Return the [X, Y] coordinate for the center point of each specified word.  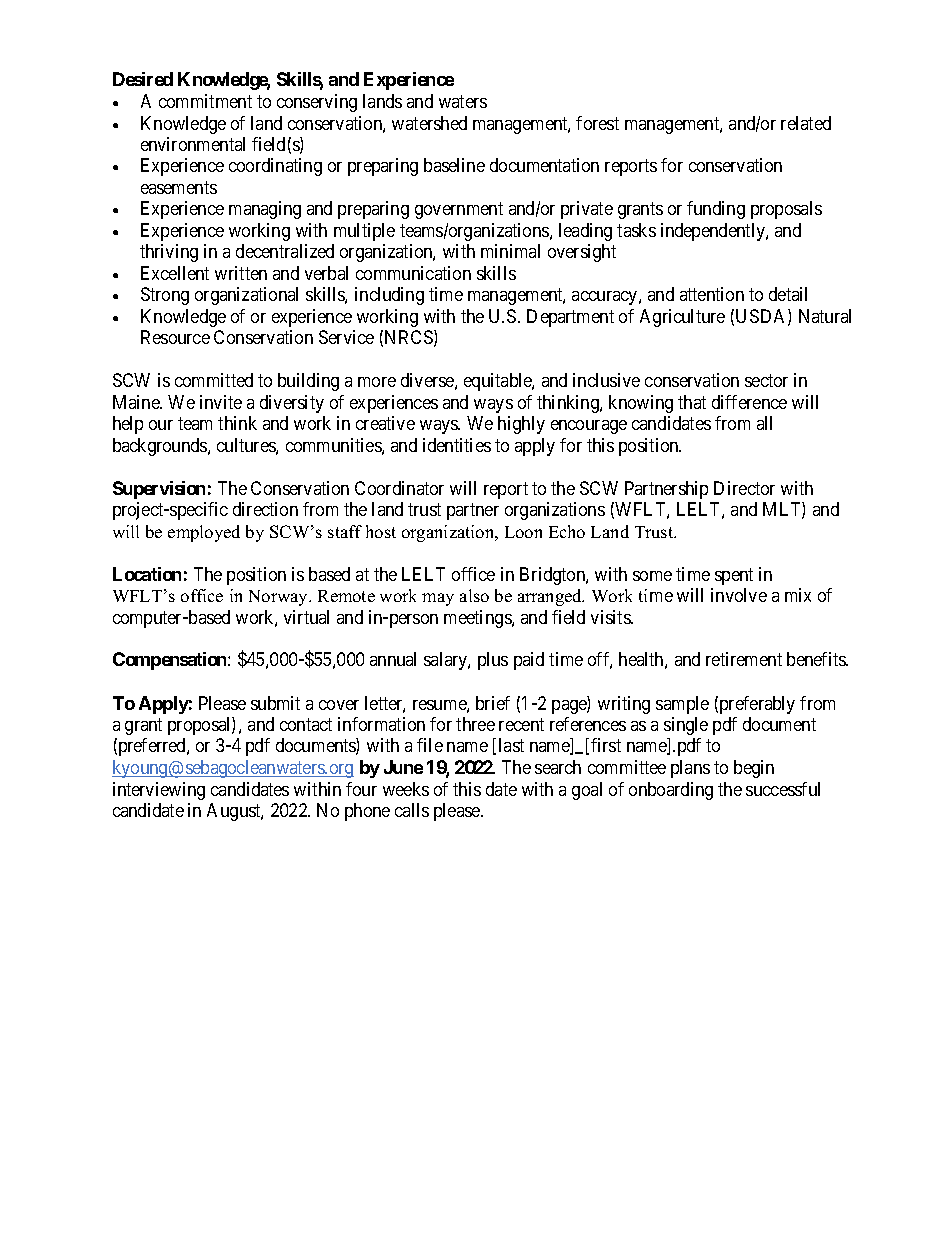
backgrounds [161, 447]
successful [783, 789]
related [806, 123]
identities [457, 445]
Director [744, 488]
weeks [406, 789]
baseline [454, 165]
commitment [205, 101]
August [235, 812]
